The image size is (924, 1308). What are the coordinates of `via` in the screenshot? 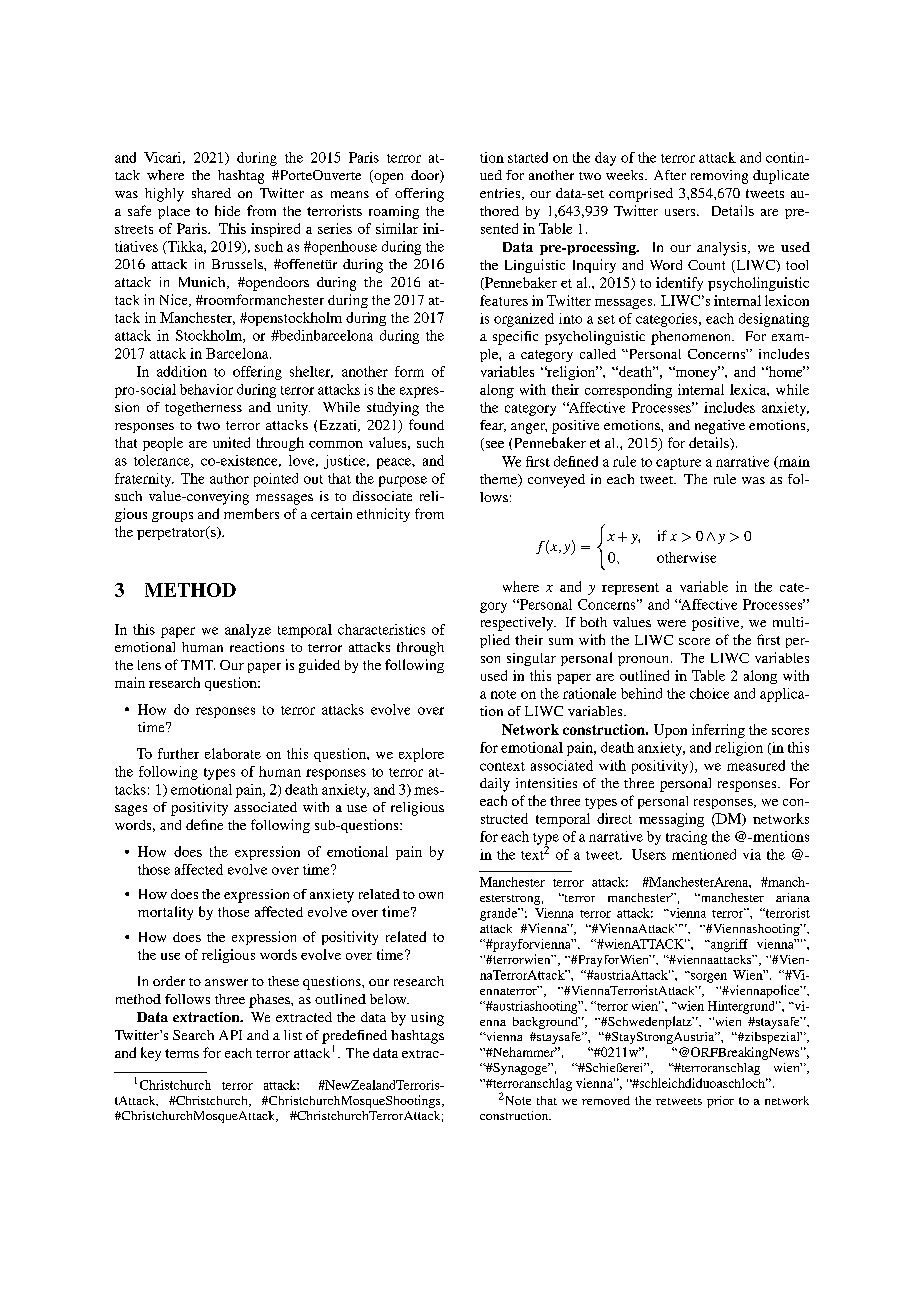 It's located at (752, 854).
